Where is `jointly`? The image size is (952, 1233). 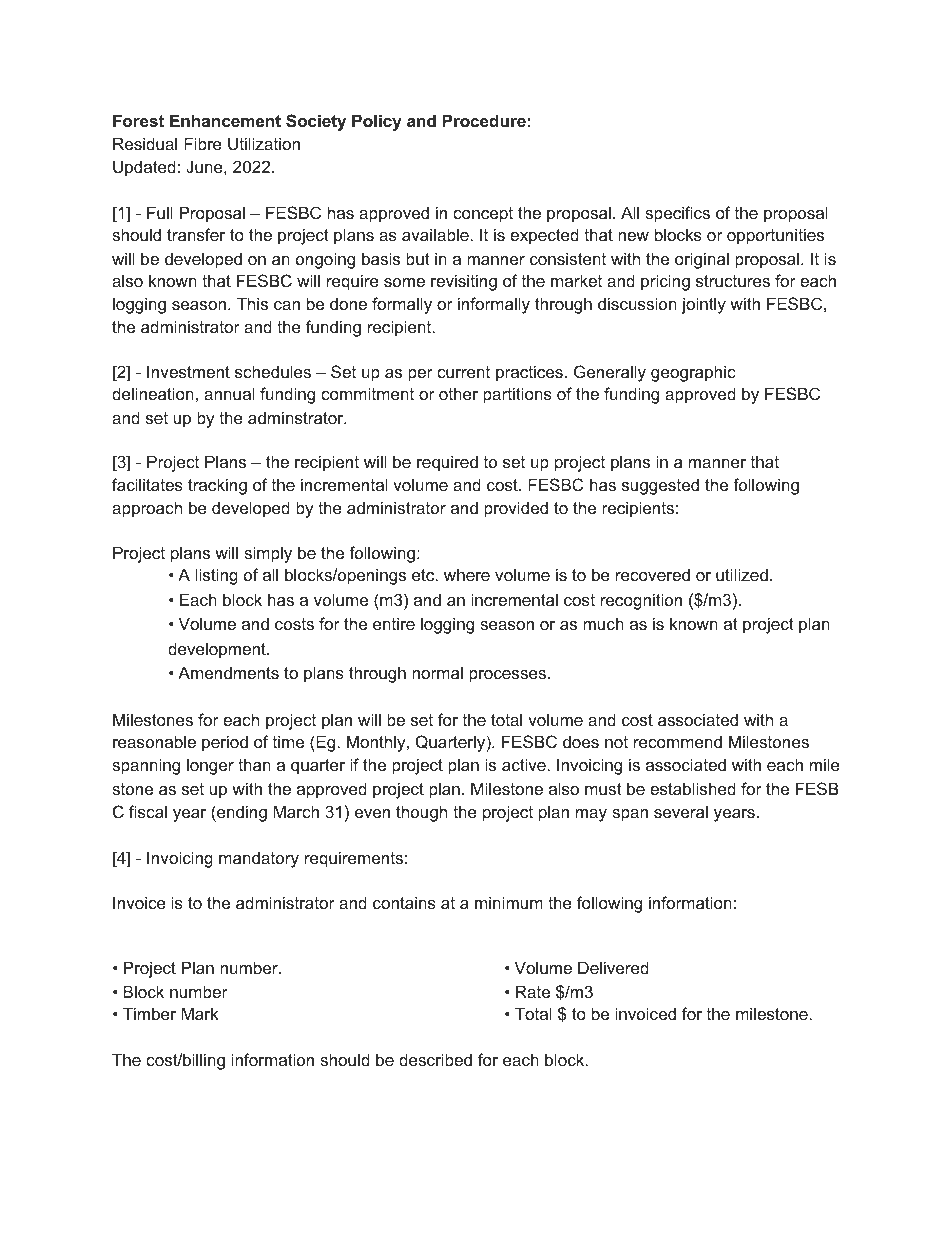
jointly is located at coordinates (703, 305).
